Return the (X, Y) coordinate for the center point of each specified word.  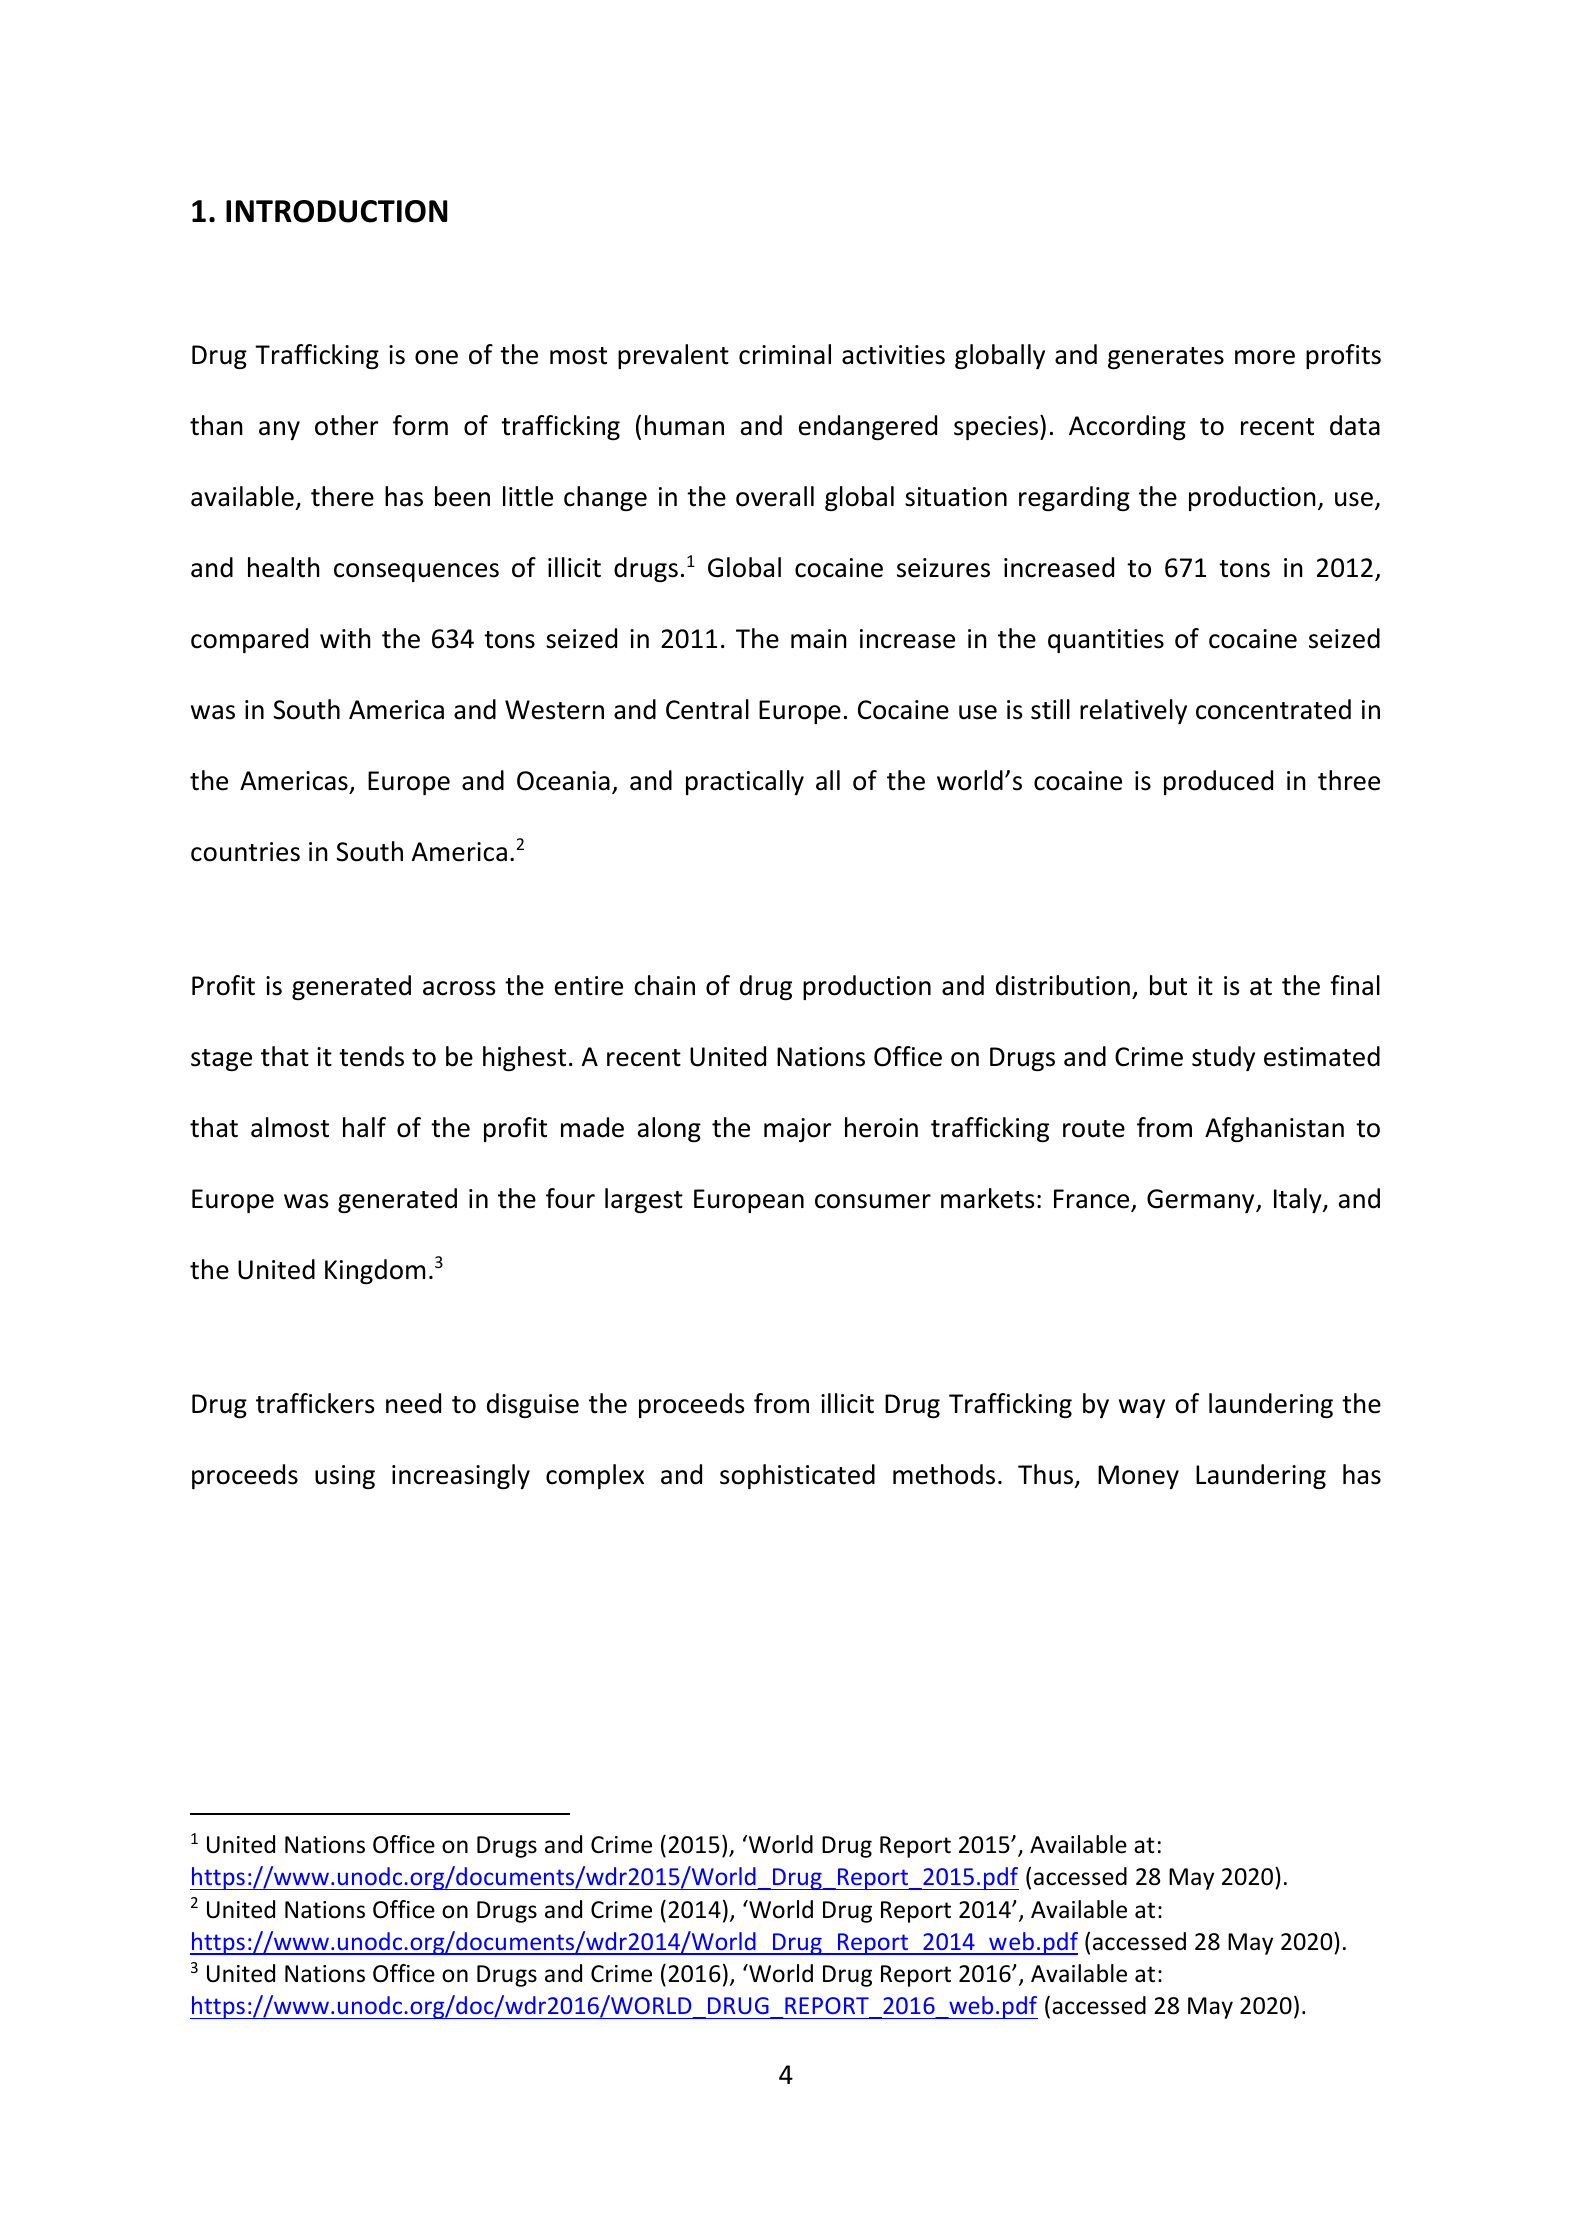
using (345, 1477)
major (797, 1130)
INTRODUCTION (336, 211)
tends (371, 1056)
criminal (785, 354)
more (1265, 357)
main (819, 639)
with (345, 638)
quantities (1106, 641)
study (1223, 1058)
